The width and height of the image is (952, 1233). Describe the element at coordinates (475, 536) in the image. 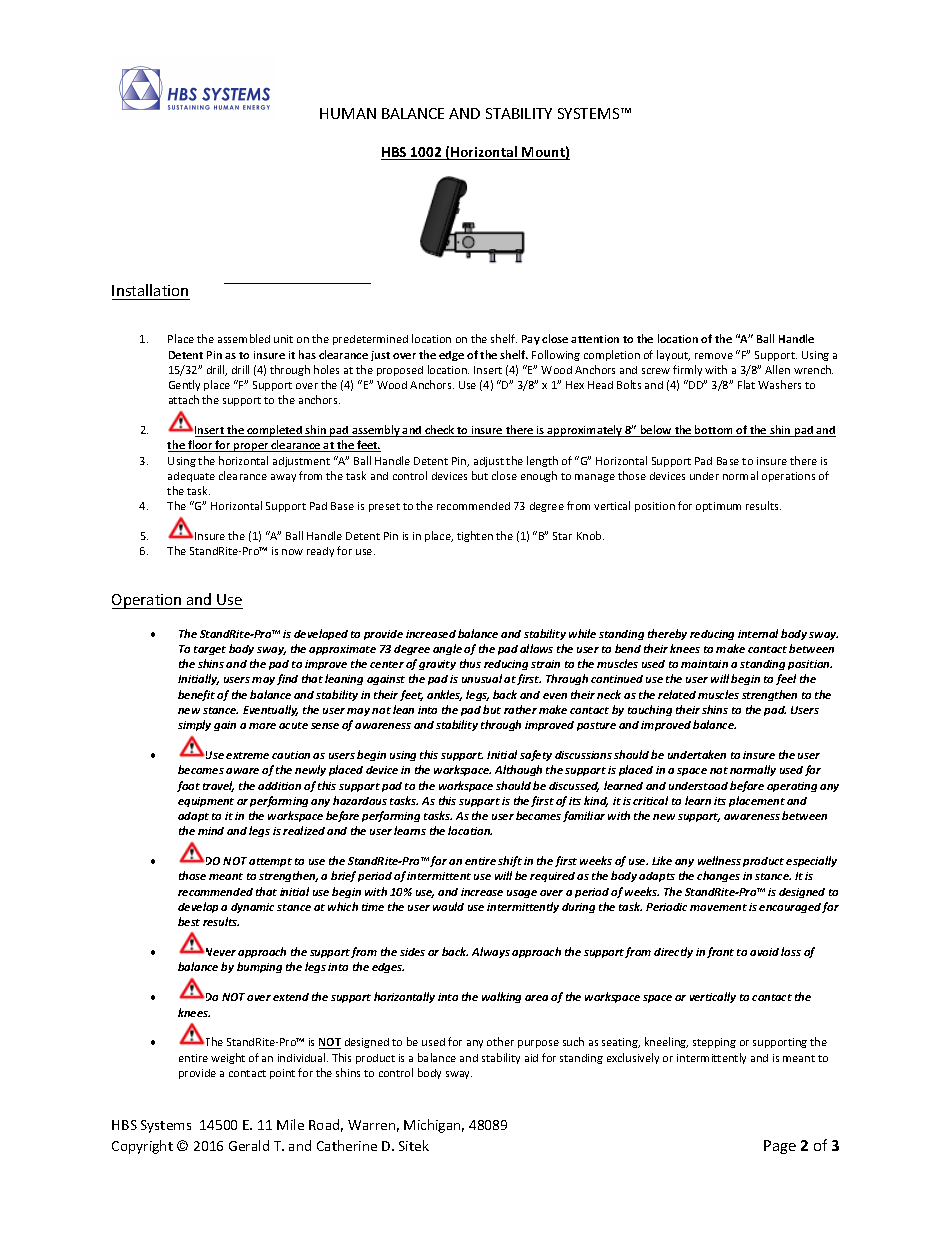

I see `tighten` at that location.
